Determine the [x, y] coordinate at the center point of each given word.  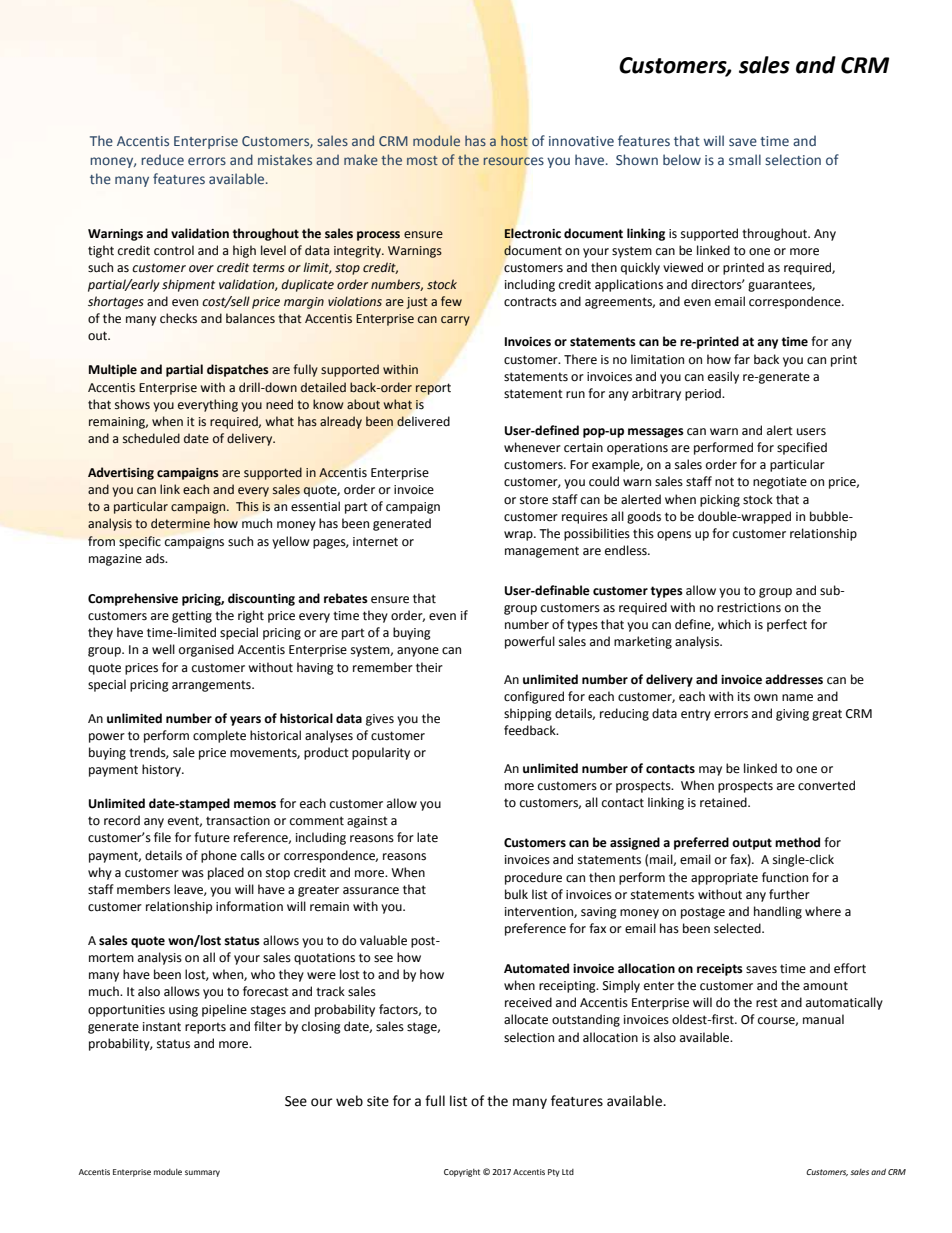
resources [513, 161]
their [429, 667]
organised [206, 650]
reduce [162, 159]
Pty [554, 1173]
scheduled [151, 438]
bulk [516, 894]
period [704, 394]
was [193, 874]
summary [202, 1173]
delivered [423, 421]
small [745, 159]
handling [778, 912]
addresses [794, 679]
